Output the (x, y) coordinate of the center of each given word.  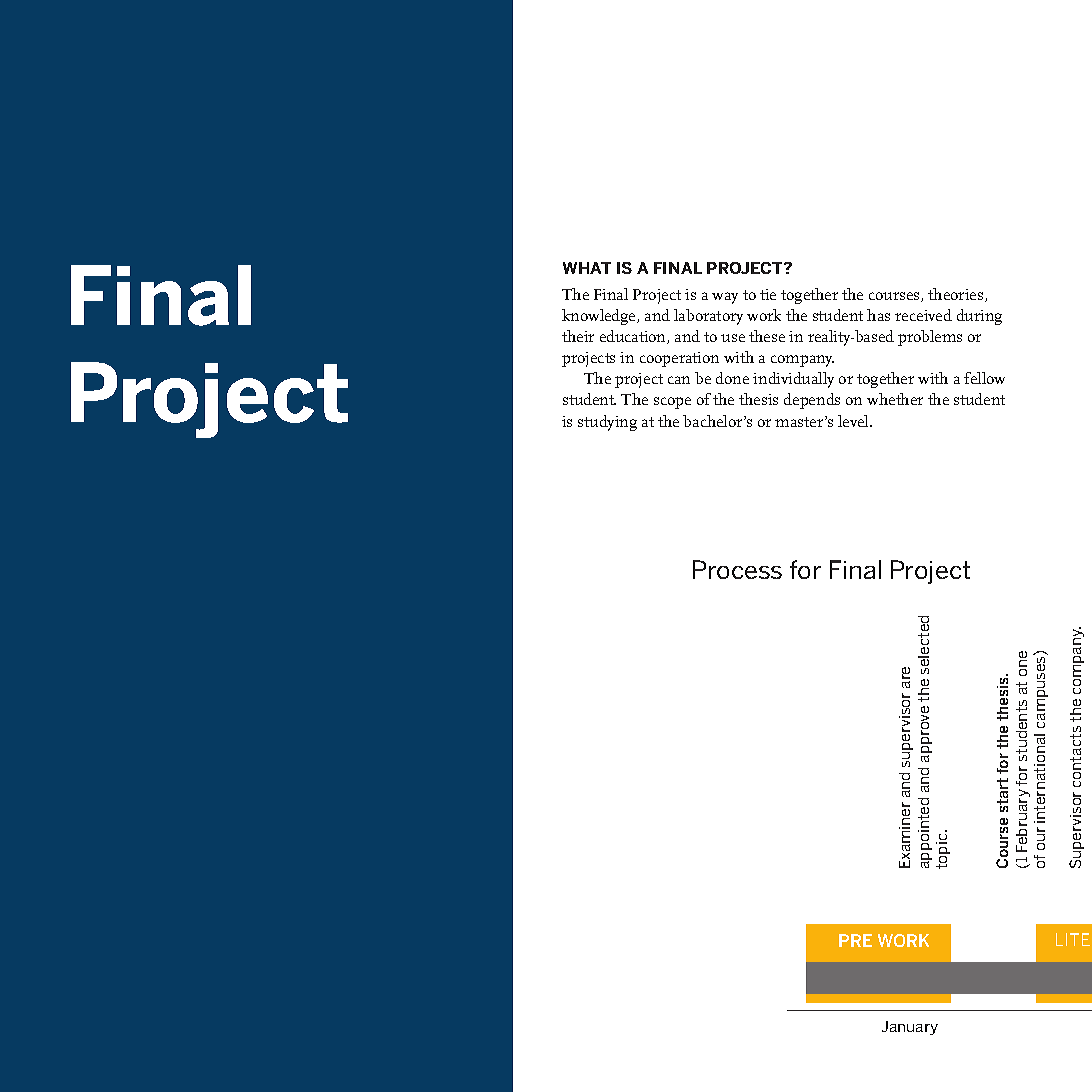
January (910, 1028)
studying (607, 423)
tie (768, 294)
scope (672, 403)
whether (895, 399)
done (732, 378)
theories (957, 295)
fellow (984, 378)
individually (793, 380)
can (679, 380)
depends (812, 401)
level (854, 421)
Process (737, 569)
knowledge (600, 317)
